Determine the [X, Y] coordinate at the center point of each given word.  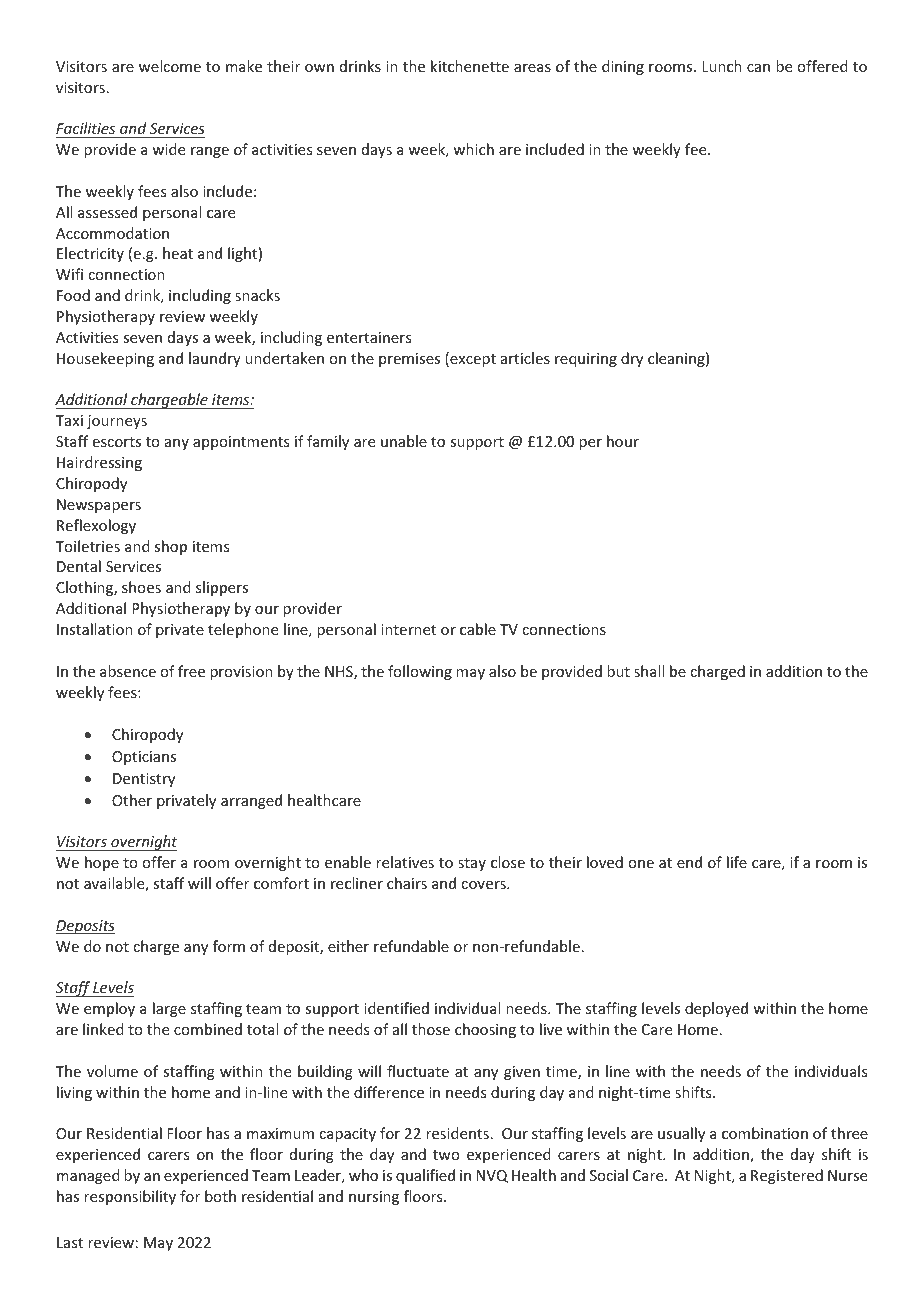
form [229, 946]
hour [623, 441]
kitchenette [470, 66]
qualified [425, 1176]
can [758, 68]
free [191, 671]
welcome [170, 66]
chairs [407, 883]
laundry [215, 359]
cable [478, 629]
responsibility [130, 1197]
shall [649, 671]
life [737, 862]
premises [409, 360]
